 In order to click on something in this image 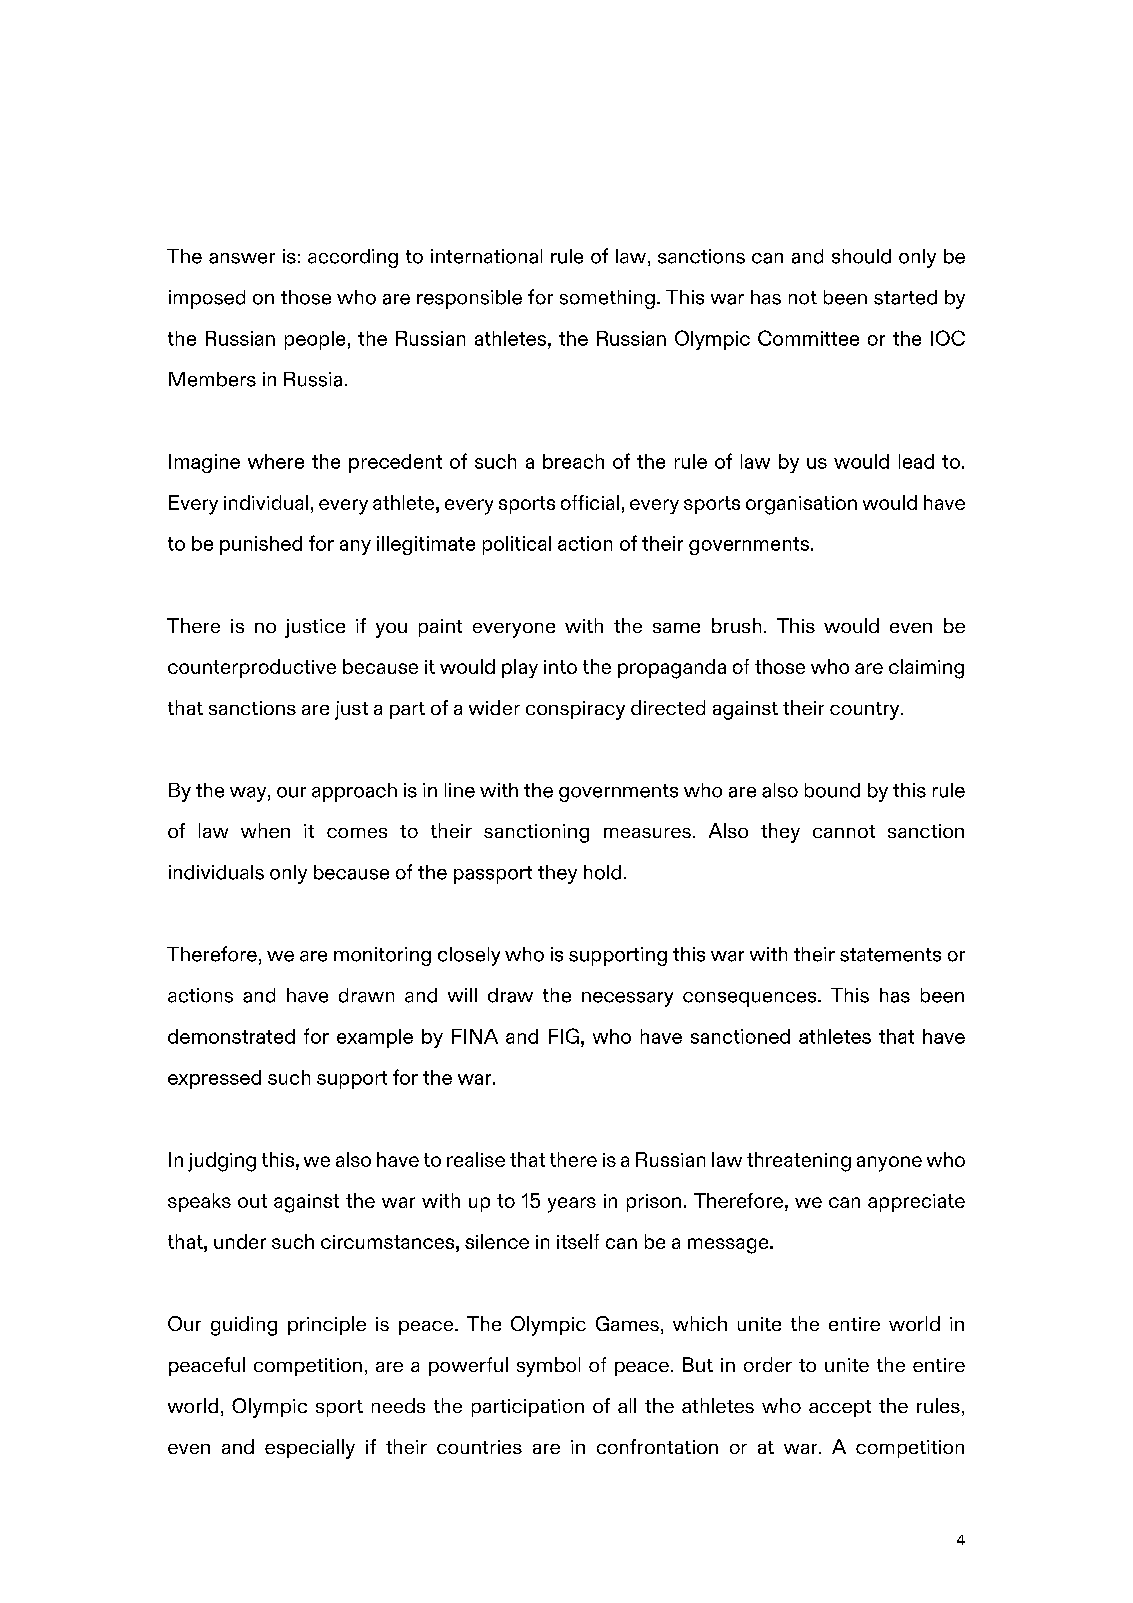, I will do `click(607, 299)`.
